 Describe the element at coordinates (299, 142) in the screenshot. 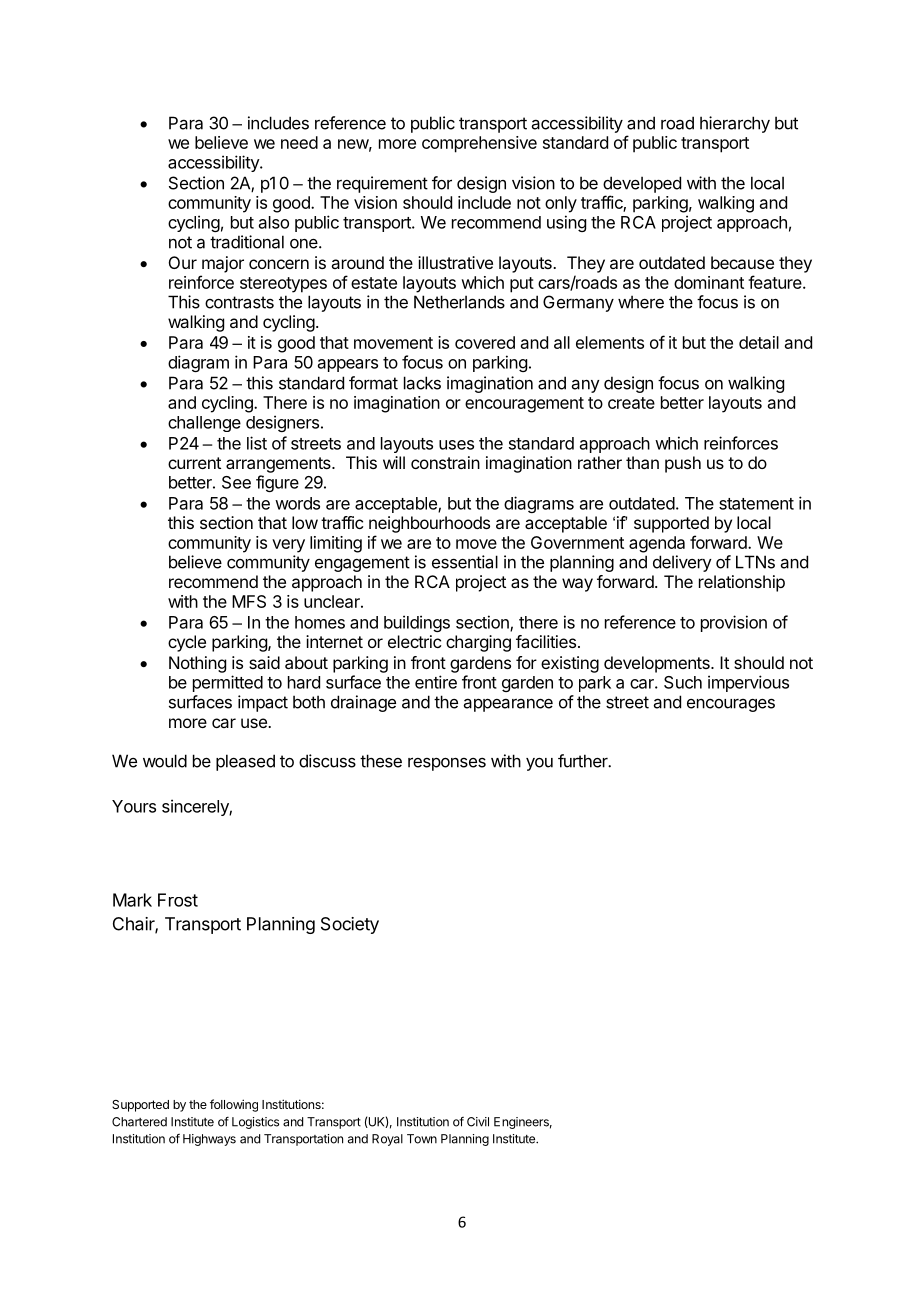

I see `need` at that location.
